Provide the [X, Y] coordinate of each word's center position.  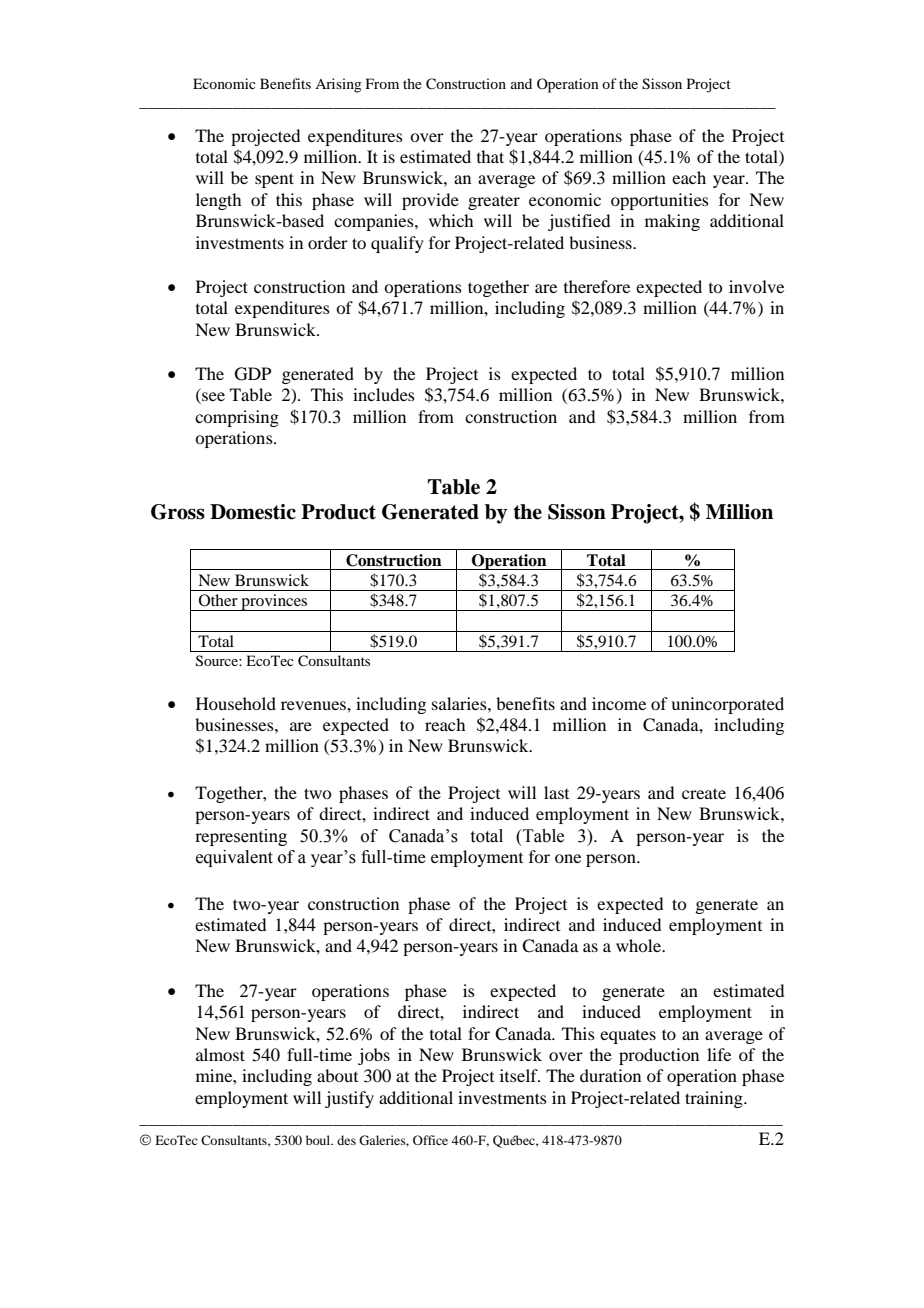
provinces [274, 602]
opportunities [660, 201]
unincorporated [727, 705]
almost [220, 1054]
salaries [460, 703]
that [490, 156]
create [704, 793]
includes [384, 394]
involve [756, 286]
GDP [253, 374]
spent [274, 180]
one [568, 858]
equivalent [234, 858]
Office [430, 1140]
